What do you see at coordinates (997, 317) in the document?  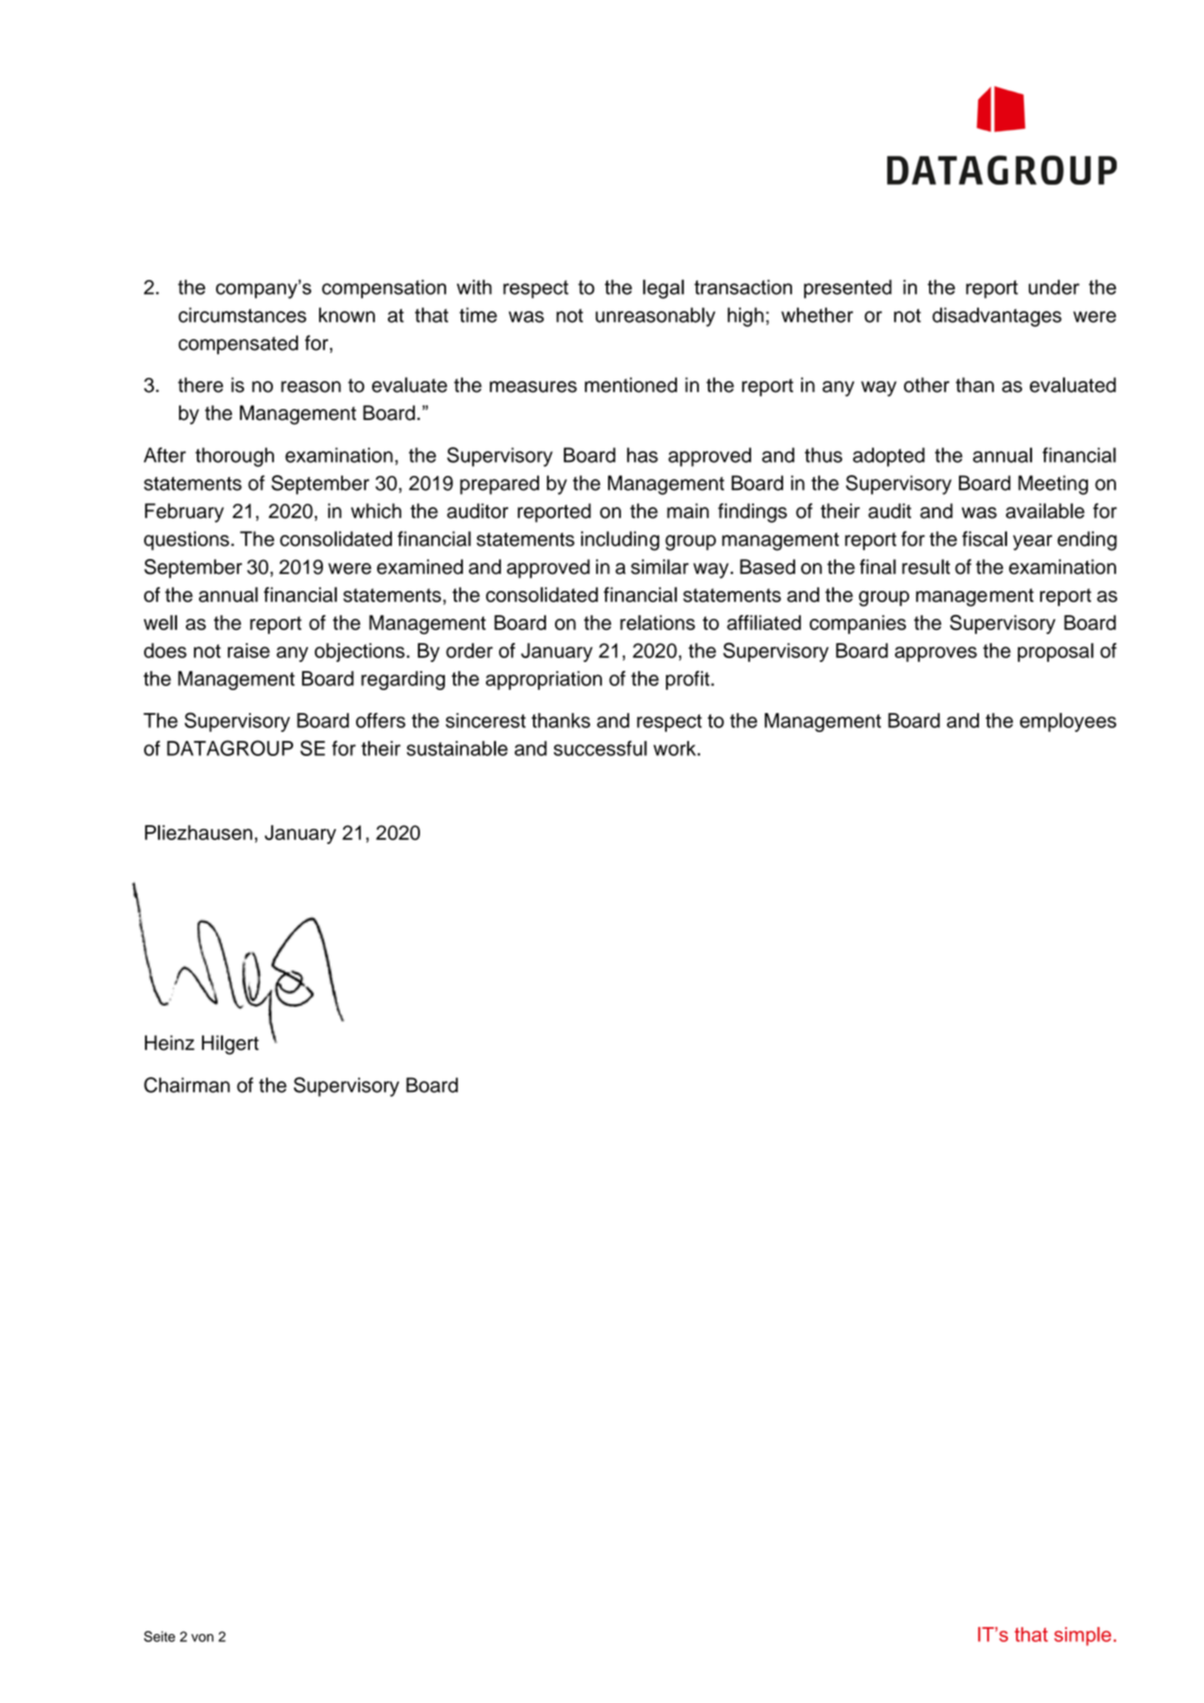 I see `disadvantages` at bounding box center [997, 317].
